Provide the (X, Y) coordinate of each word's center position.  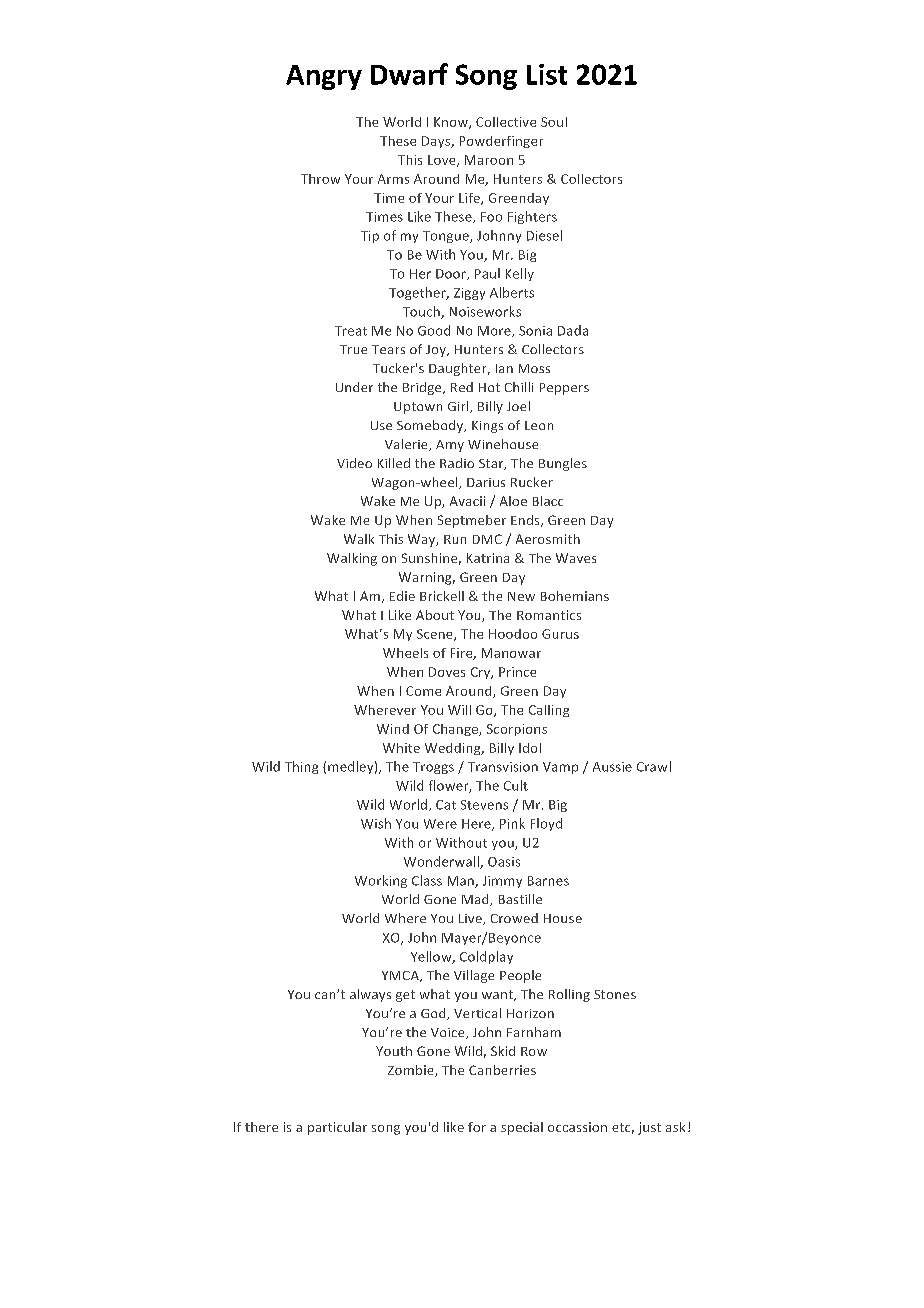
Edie (402, 596)
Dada (573, 330)
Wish (376, 823)
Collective (506, 122)
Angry (324, 77)
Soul (554, 122)
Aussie (612, 767)
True (353, 349)
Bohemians (575, 596)
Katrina (488, 558)
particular (337, 1128)
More (495, 331)
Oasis (504, 862)
